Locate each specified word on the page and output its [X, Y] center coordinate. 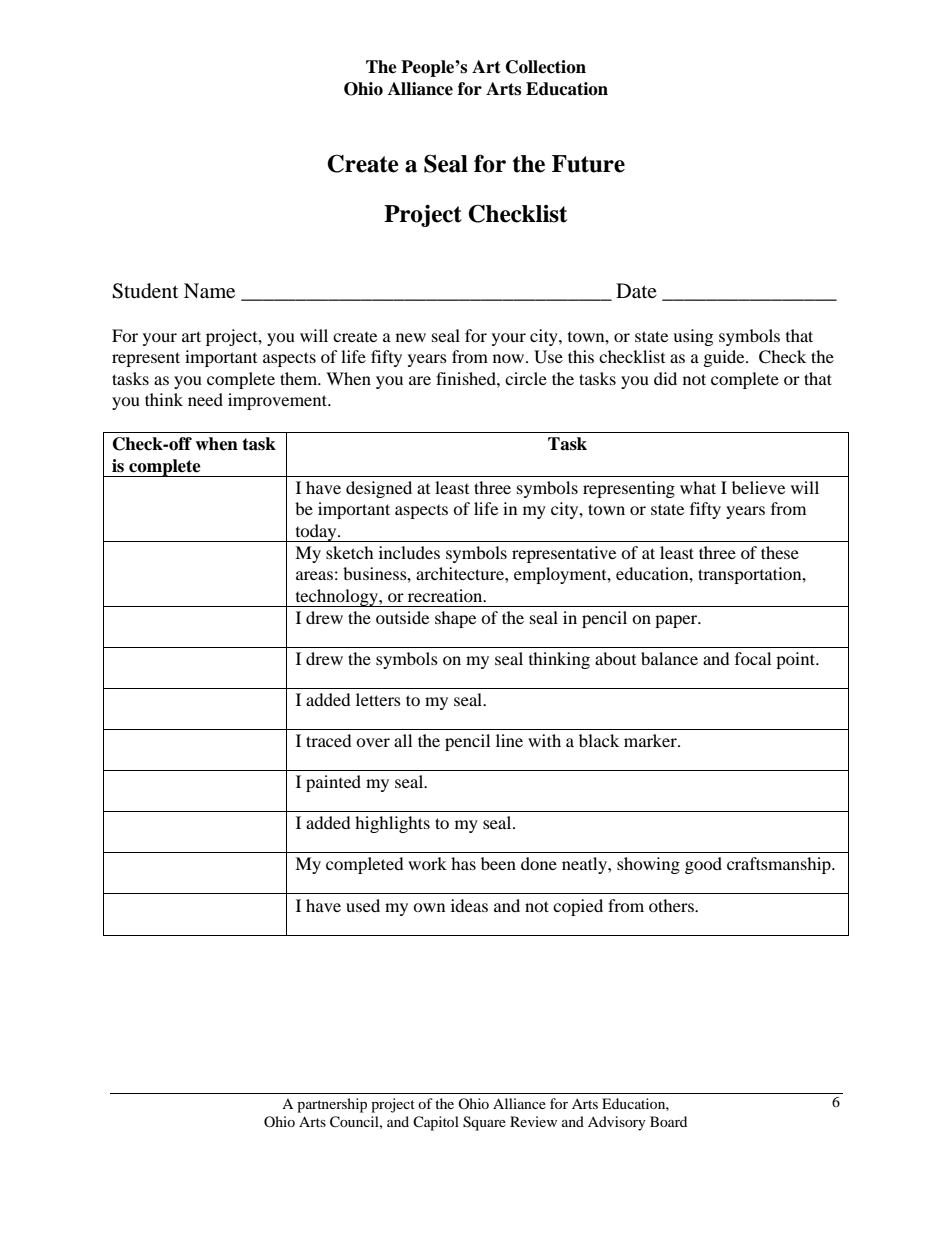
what [698, 487]
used [363, 905]
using [693, 337]
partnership [332, 1105]
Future [588, 164]
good [703, 865]
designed [379, 489]
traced [329, 740]
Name [209, 290]
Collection [546, 67]
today [316, 533]
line [509, 740]
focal [753, 658]
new [411, 337]
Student [145, 291]
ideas [469, 905]
